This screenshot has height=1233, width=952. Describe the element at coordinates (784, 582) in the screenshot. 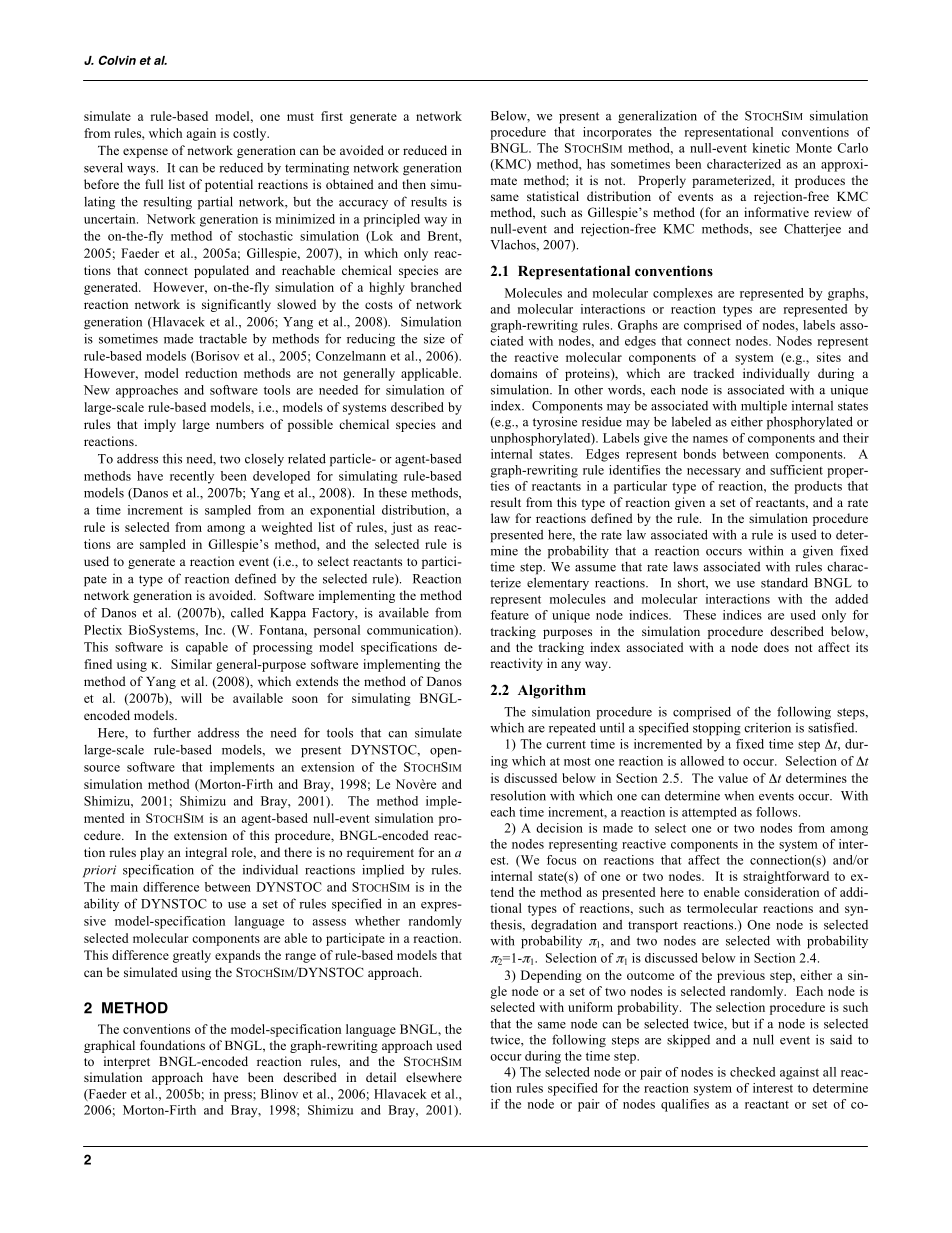

I see `standard` at that location.
